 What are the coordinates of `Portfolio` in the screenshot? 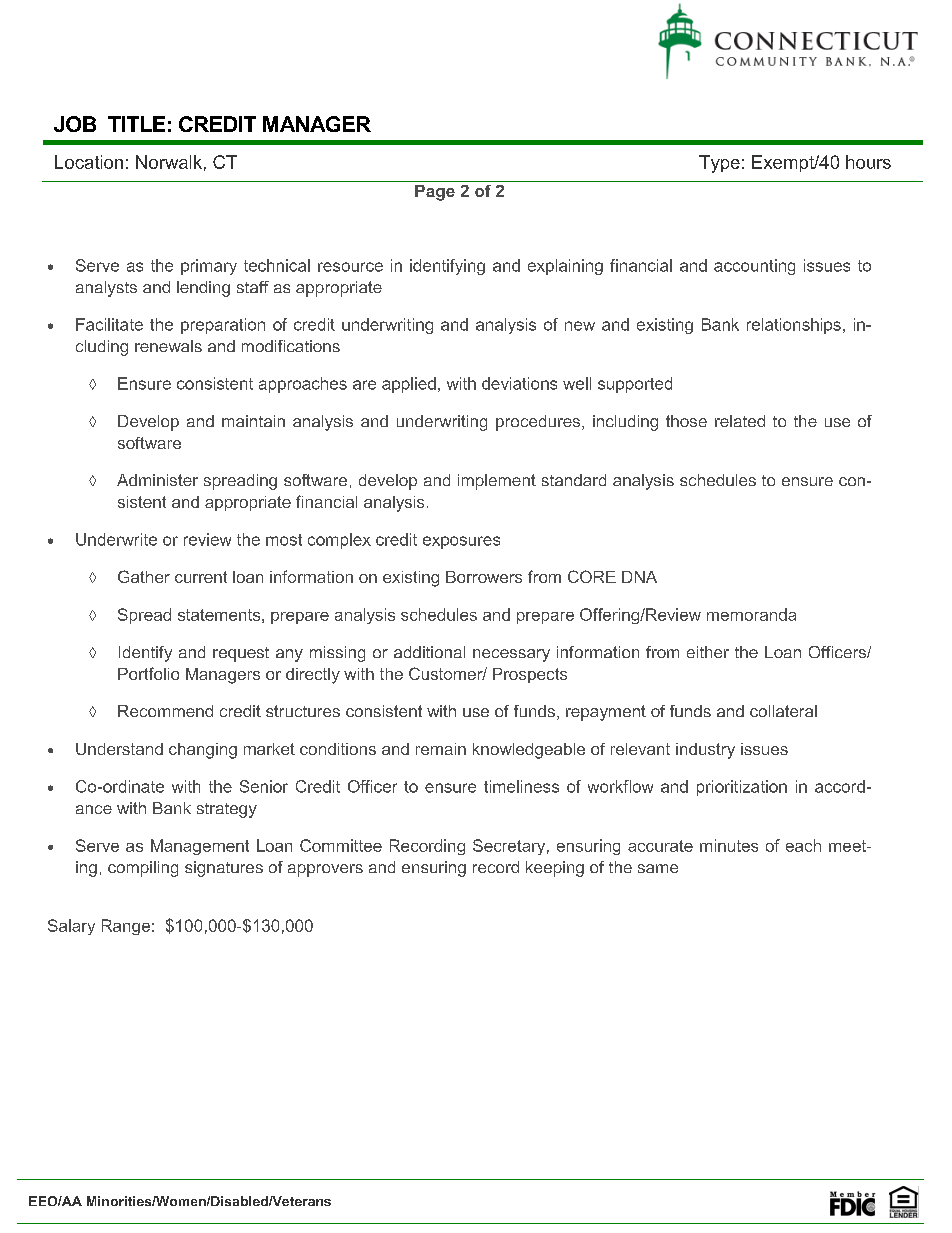 It's located at (148, 673).
